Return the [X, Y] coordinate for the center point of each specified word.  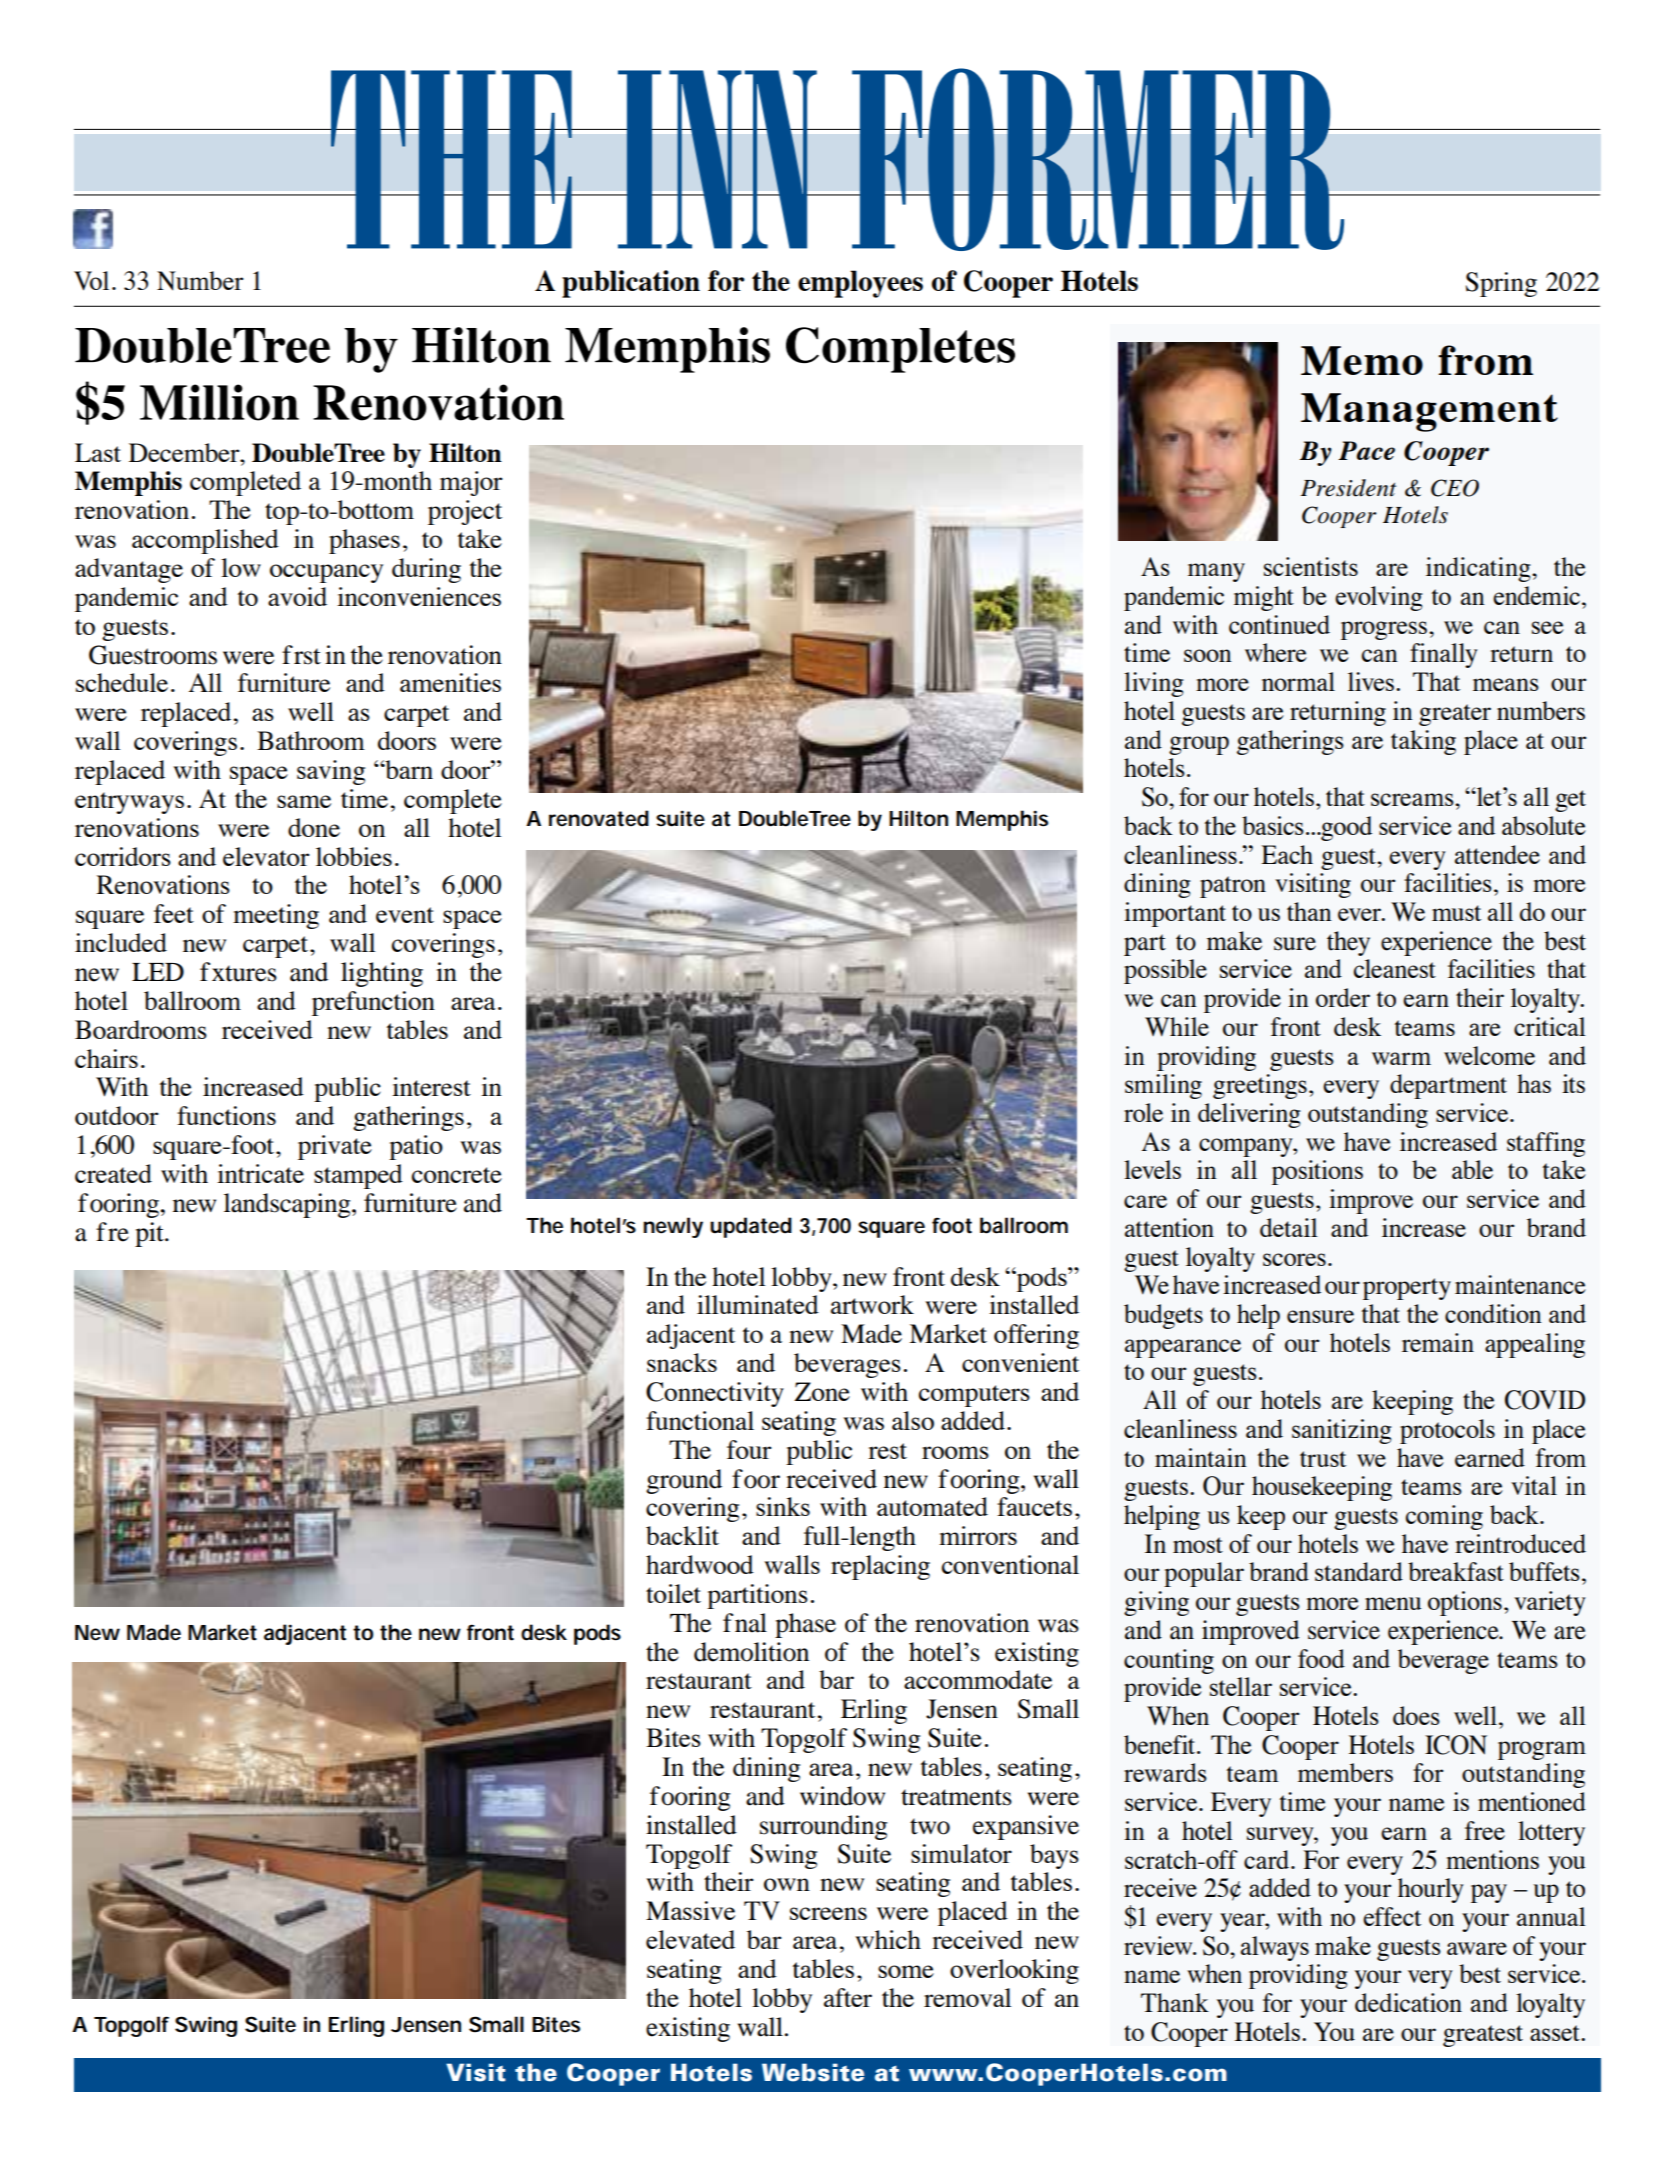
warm [1401, 1058]
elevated [690, 1939]
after [848, 1997]
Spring [1501, 284]
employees [860, 284]
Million [219, 402]
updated [751, 1227]
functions [226, 1115]
